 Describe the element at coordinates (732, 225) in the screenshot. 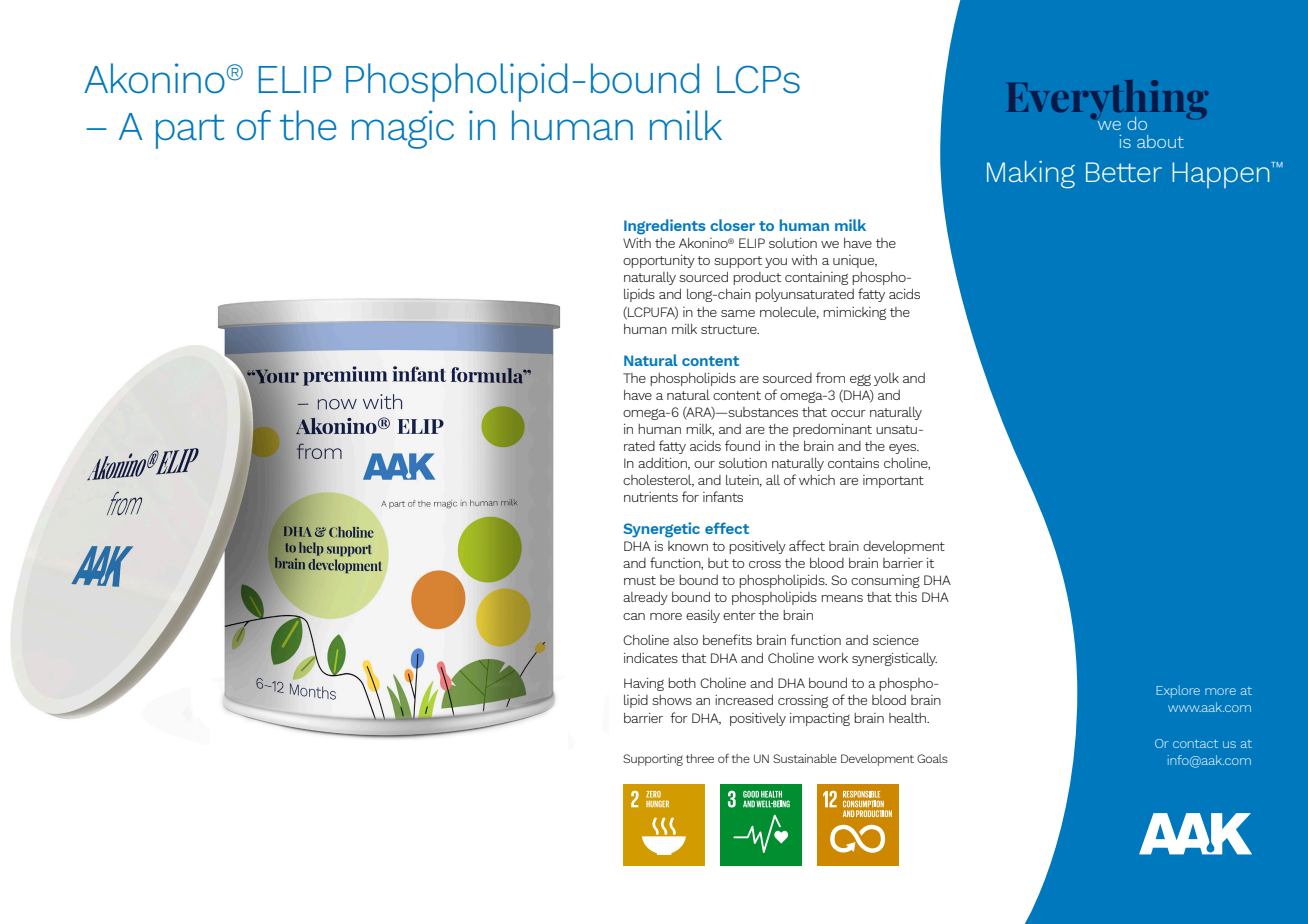

I see `closer` at that location.
